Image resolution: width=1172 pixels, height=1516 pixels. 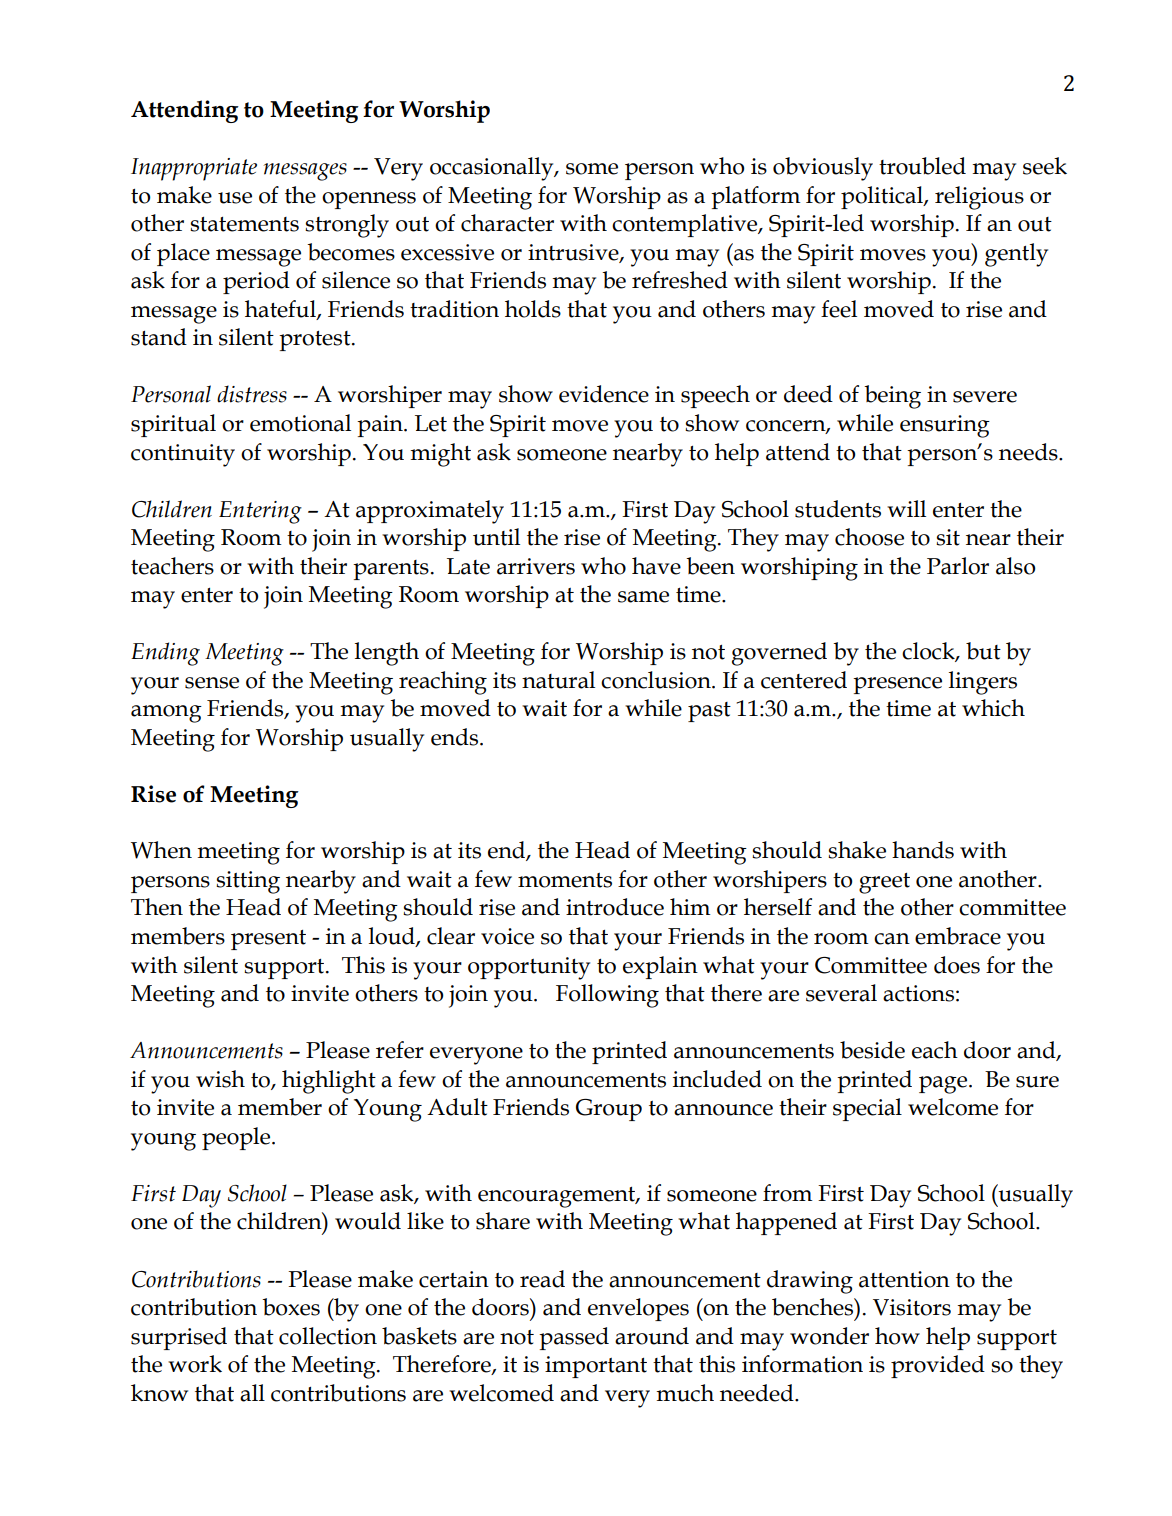 I want to click on hands, so click(x=923, y=850).
